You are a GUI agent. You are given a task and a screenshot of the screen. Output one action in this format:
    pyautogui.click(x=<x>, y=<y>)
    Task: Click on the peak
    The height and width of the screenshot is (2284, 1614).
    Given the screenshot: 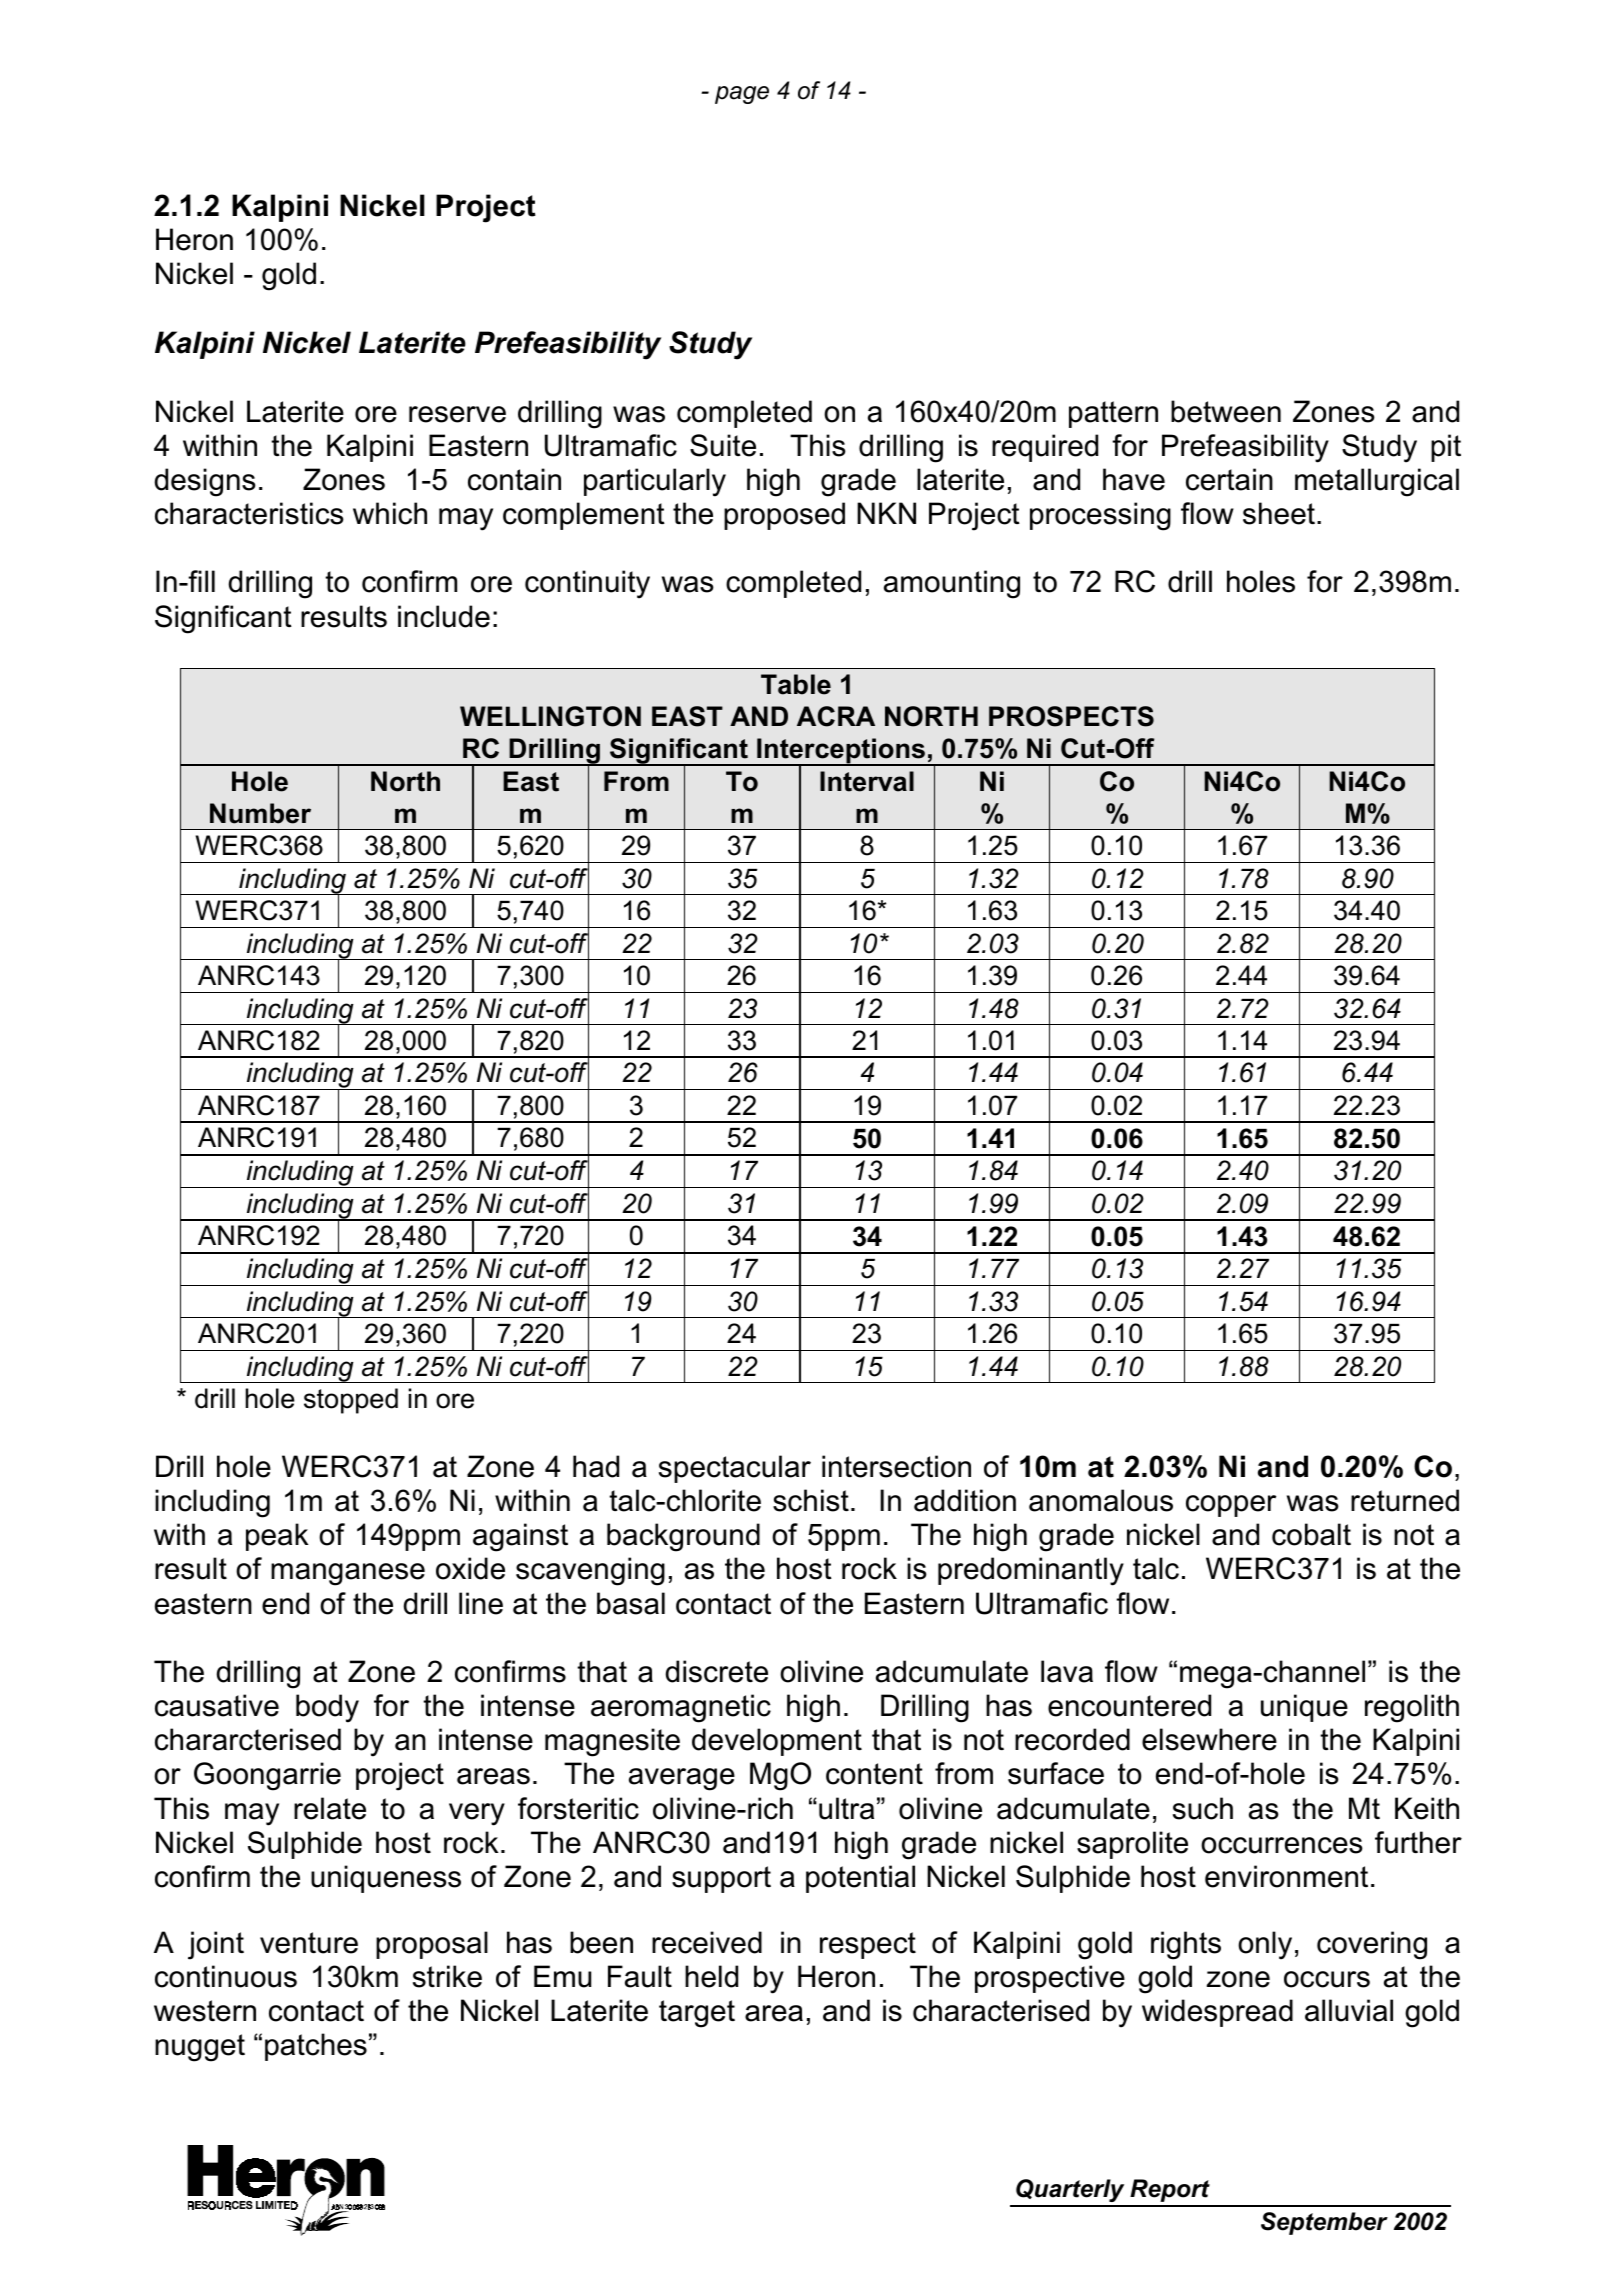 What is the action you would take?
    pyautogui.click(x=277, y=1537)
